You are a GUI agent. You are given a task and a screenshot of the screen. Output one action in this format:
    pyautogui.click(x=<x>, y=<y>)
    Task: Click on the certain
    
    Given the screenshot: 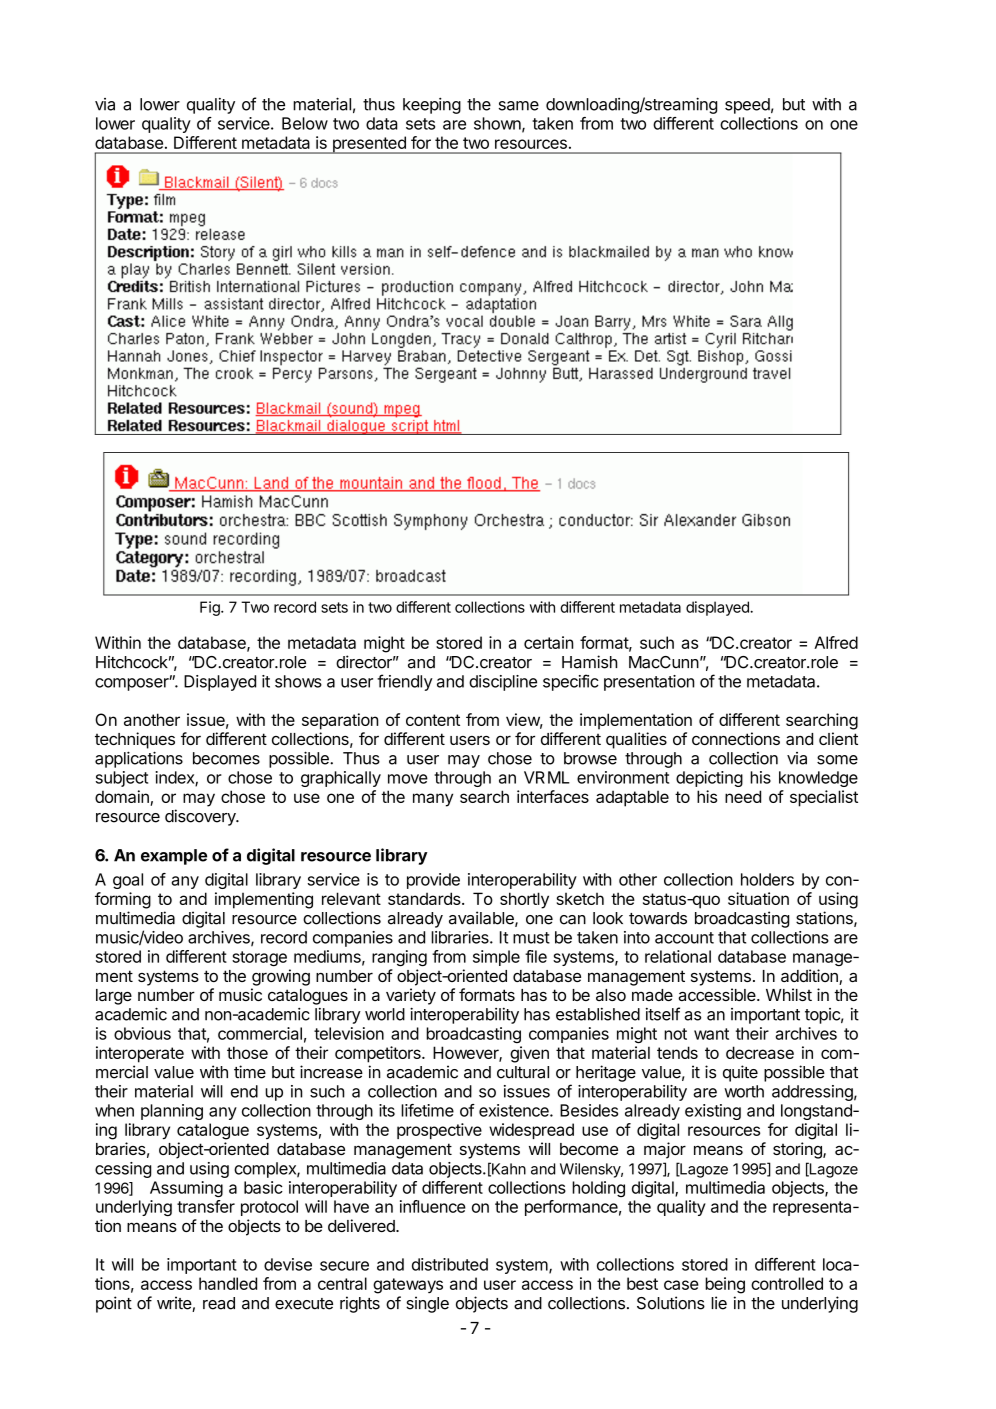 What is the action you would take?
    pyautogui.click(x=548, y=642)
